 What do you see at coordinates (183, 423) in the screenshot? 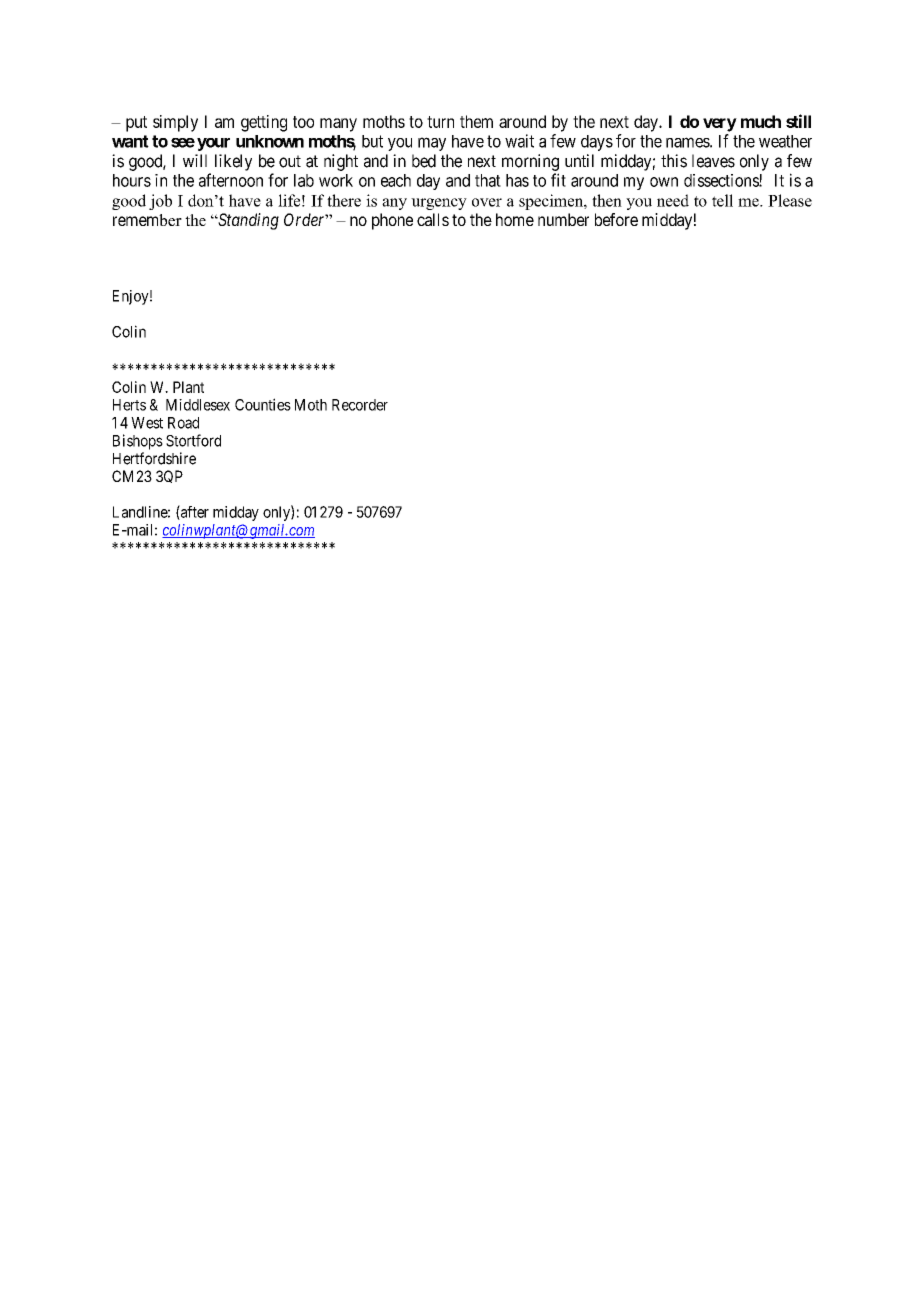
I see `Road` at bounding box center [183, 423].
